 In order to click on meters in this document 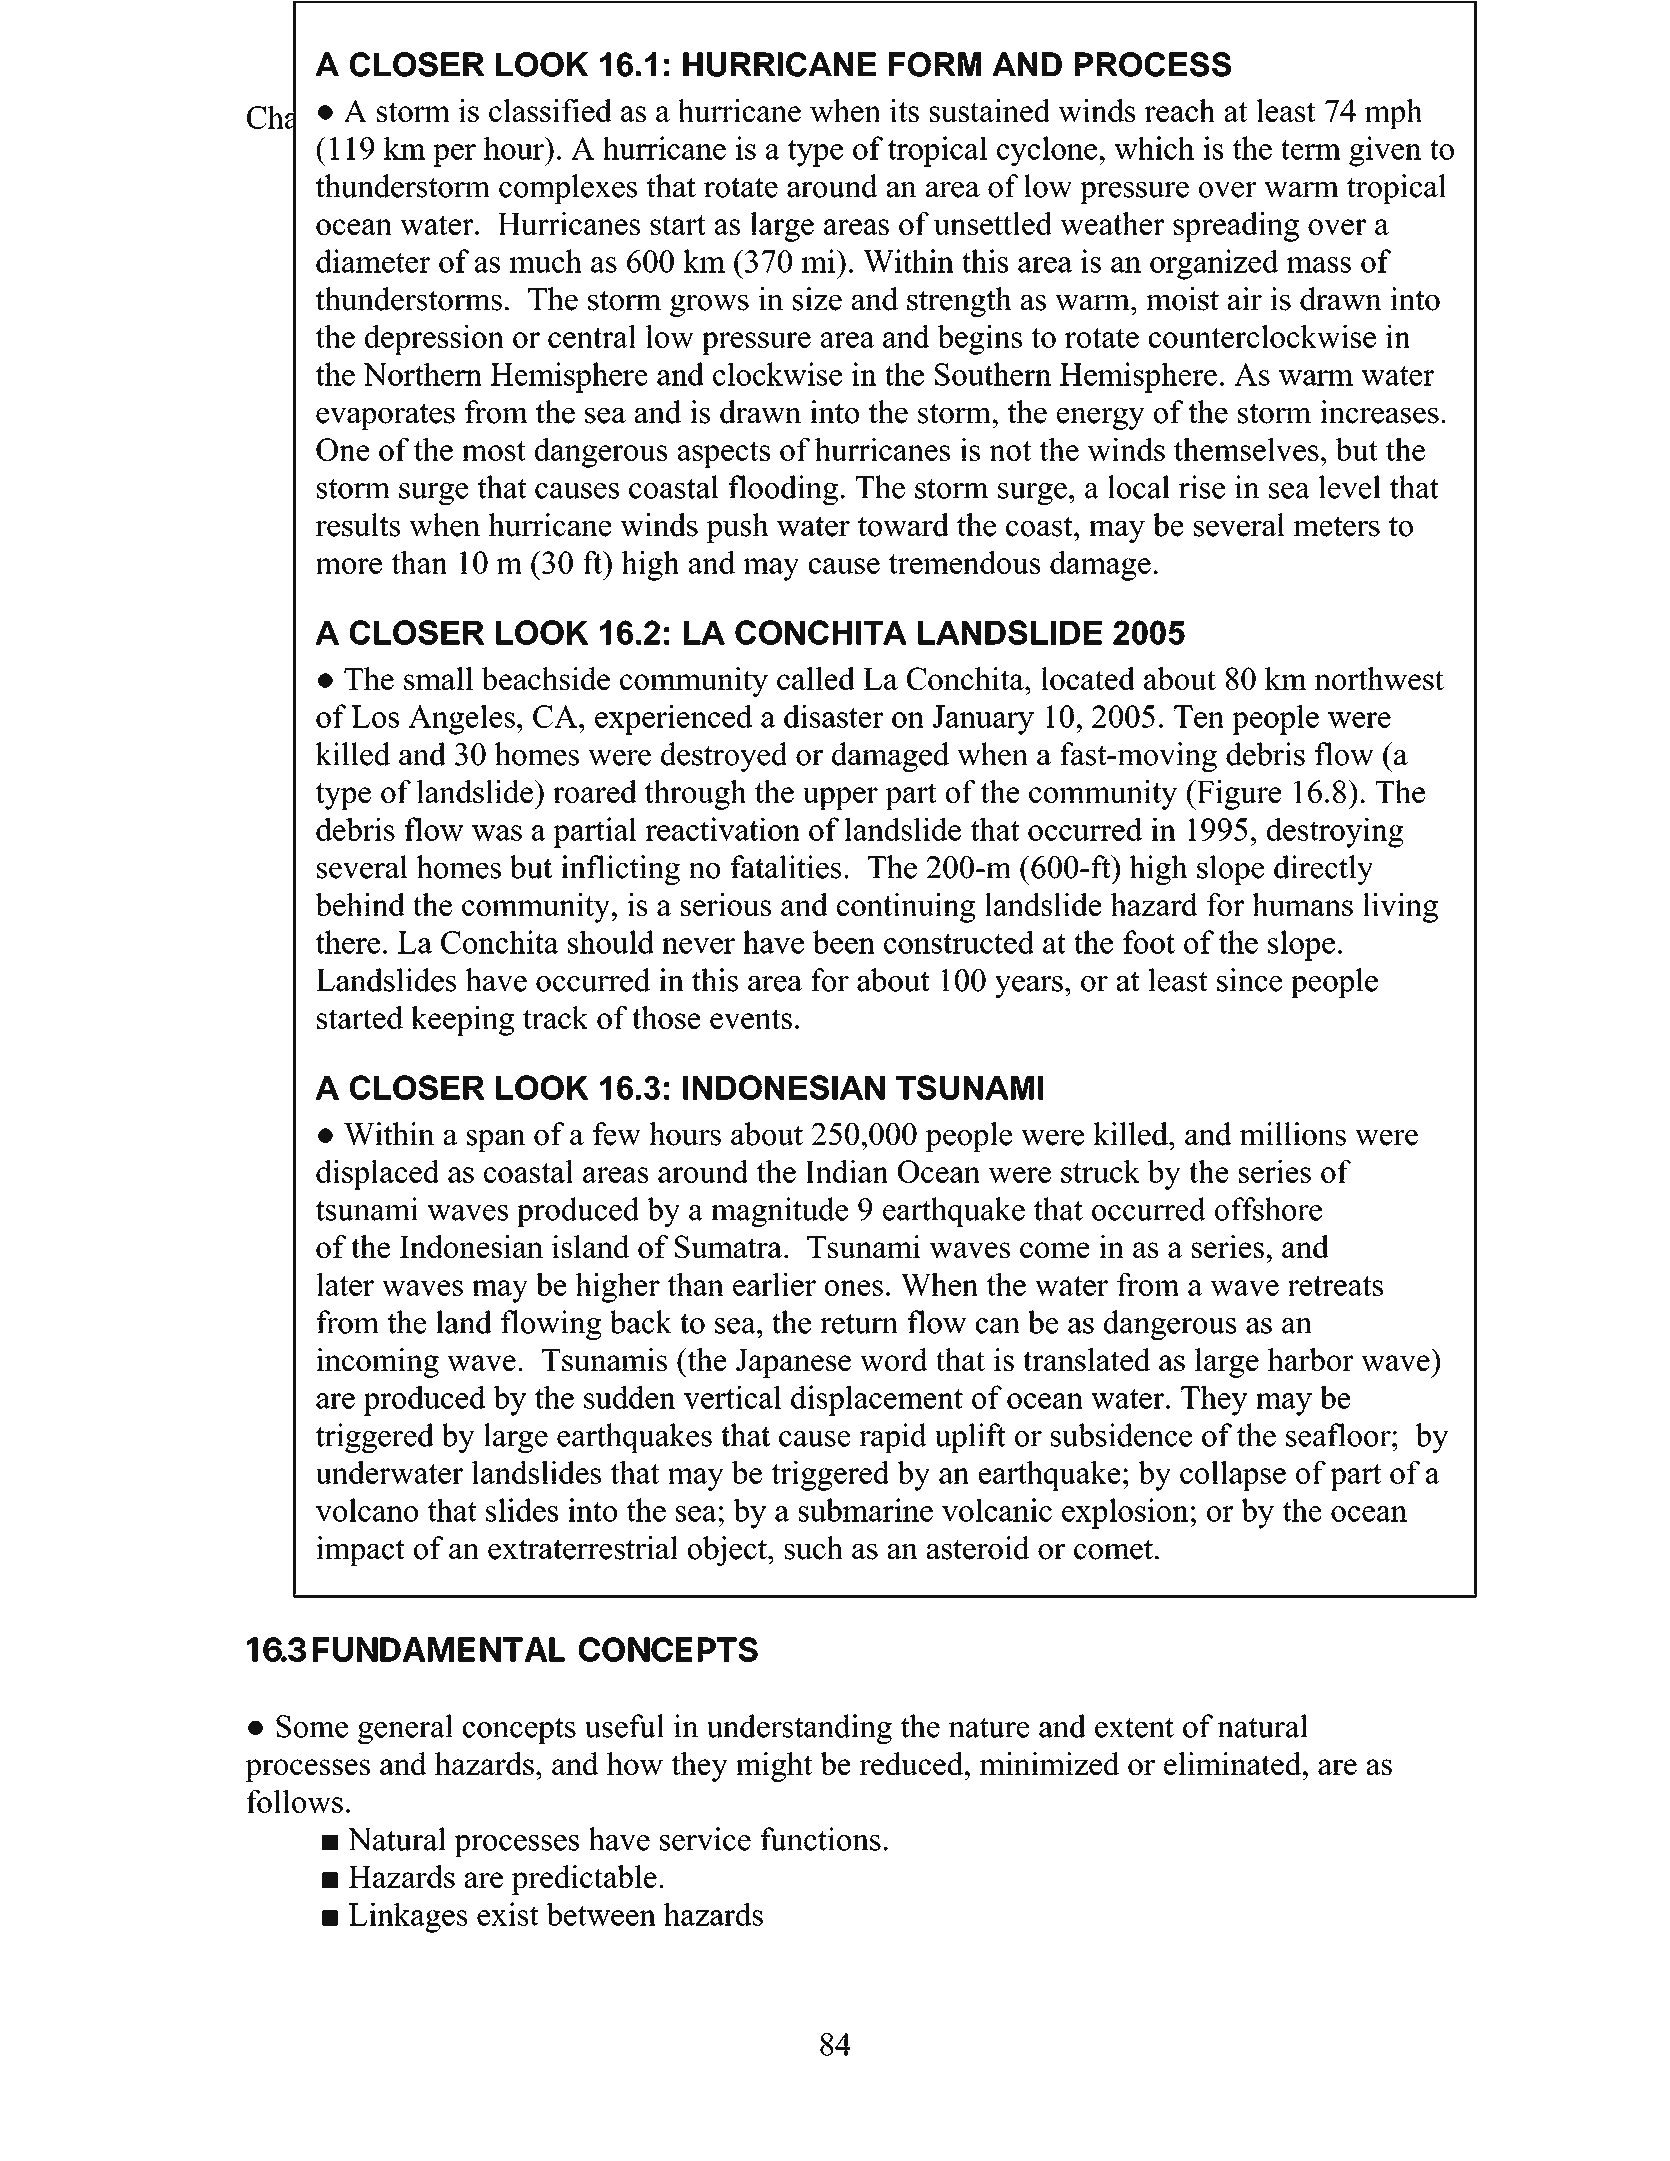, I will do `click(1336, 526)`.
